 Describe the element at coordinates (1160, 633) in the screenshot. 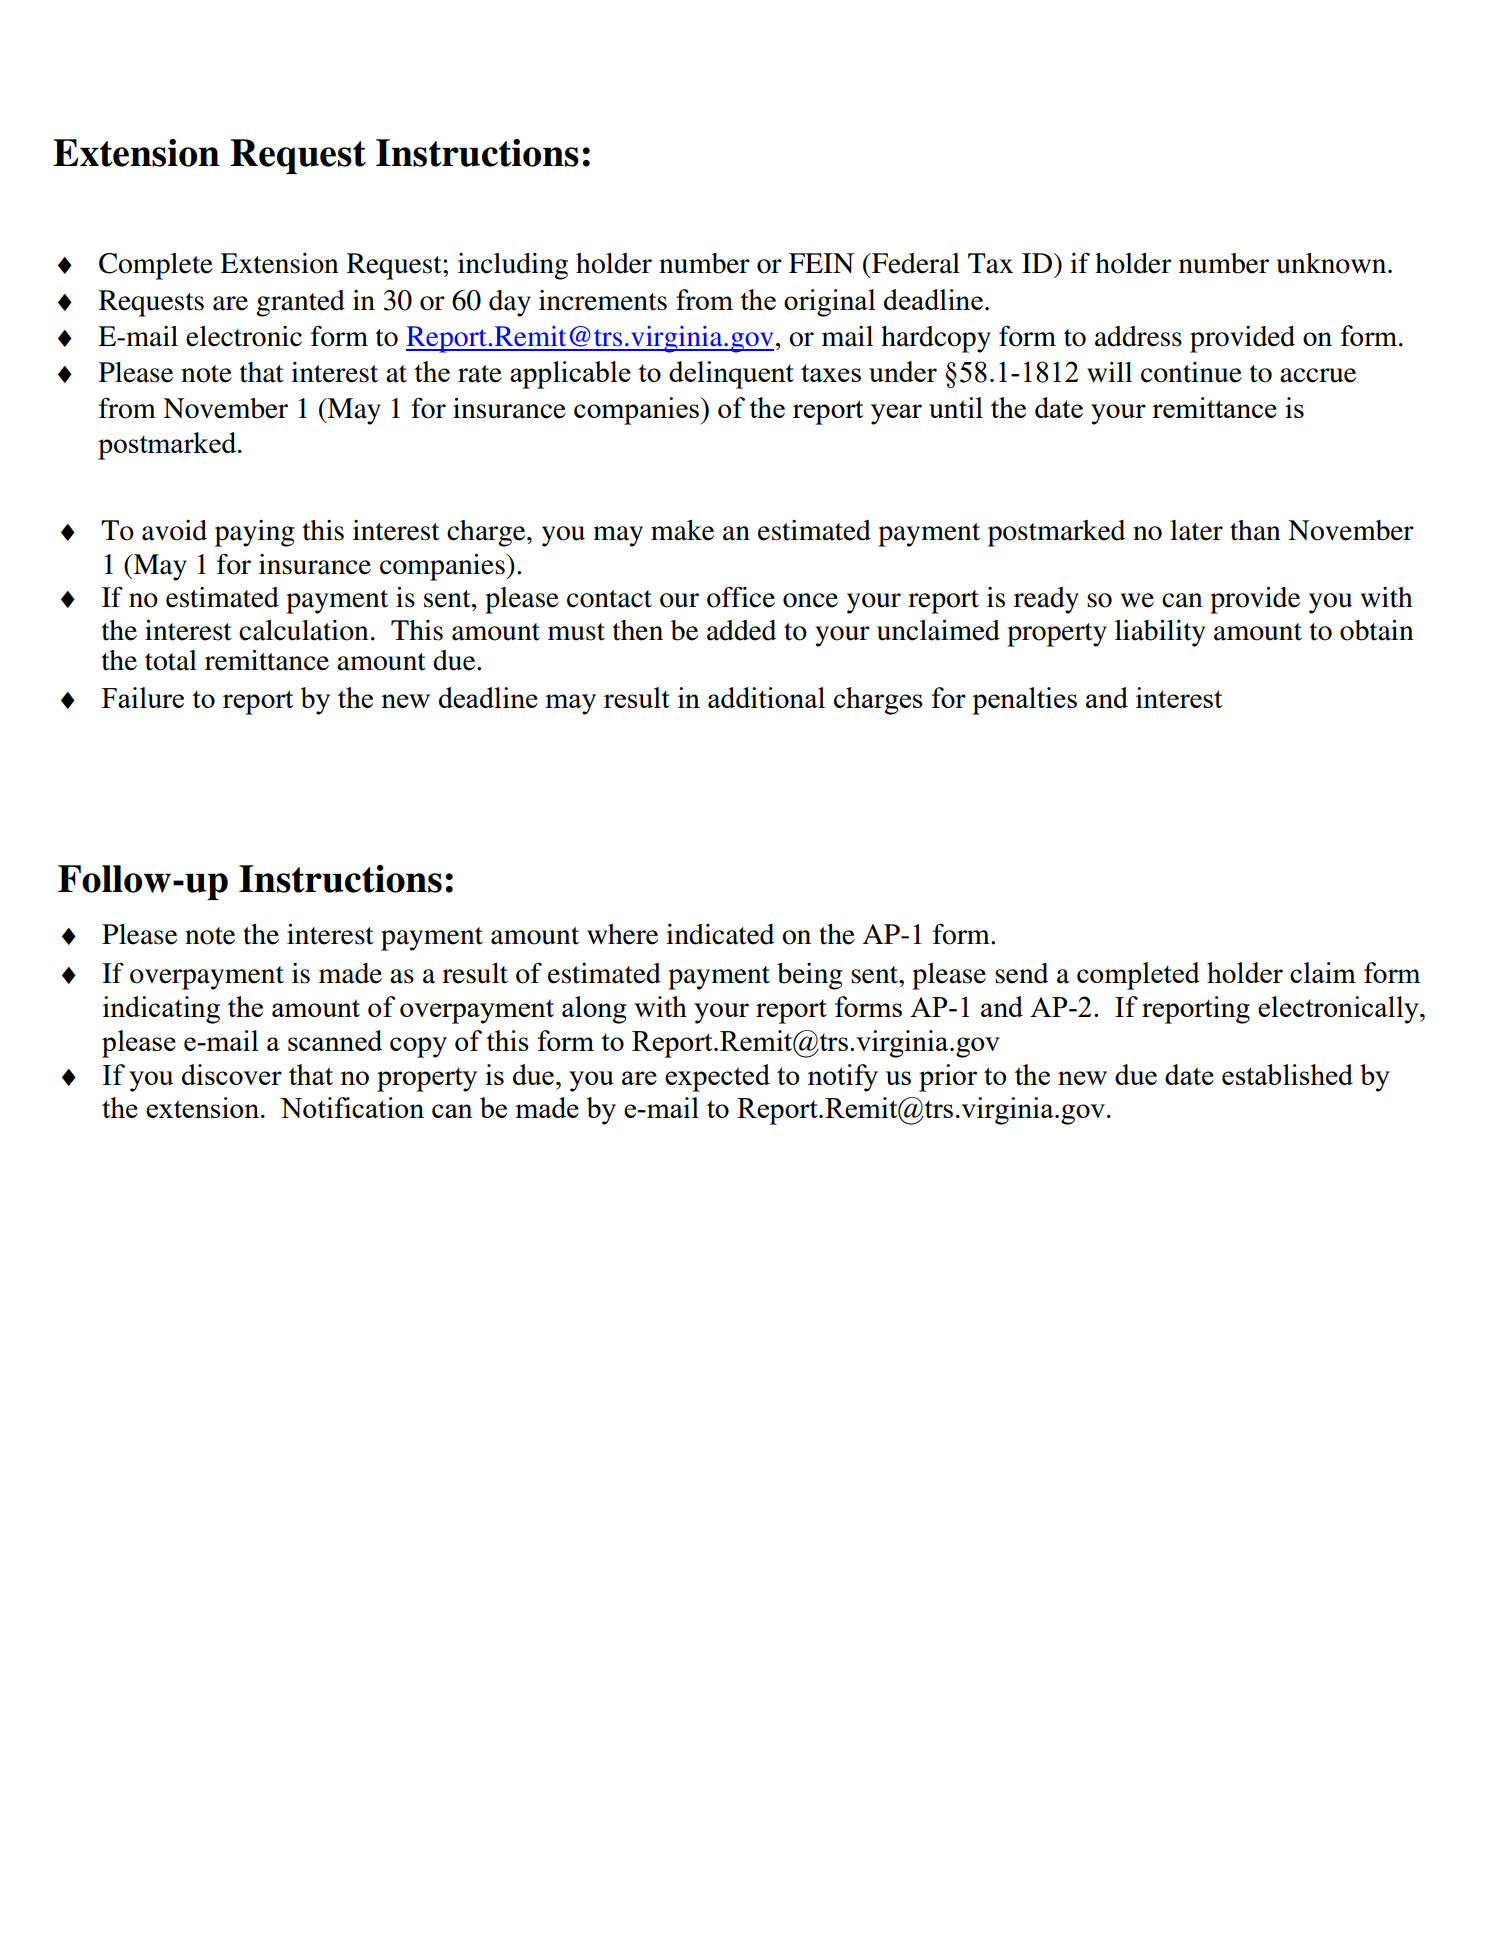

I see `liability` at that location.
